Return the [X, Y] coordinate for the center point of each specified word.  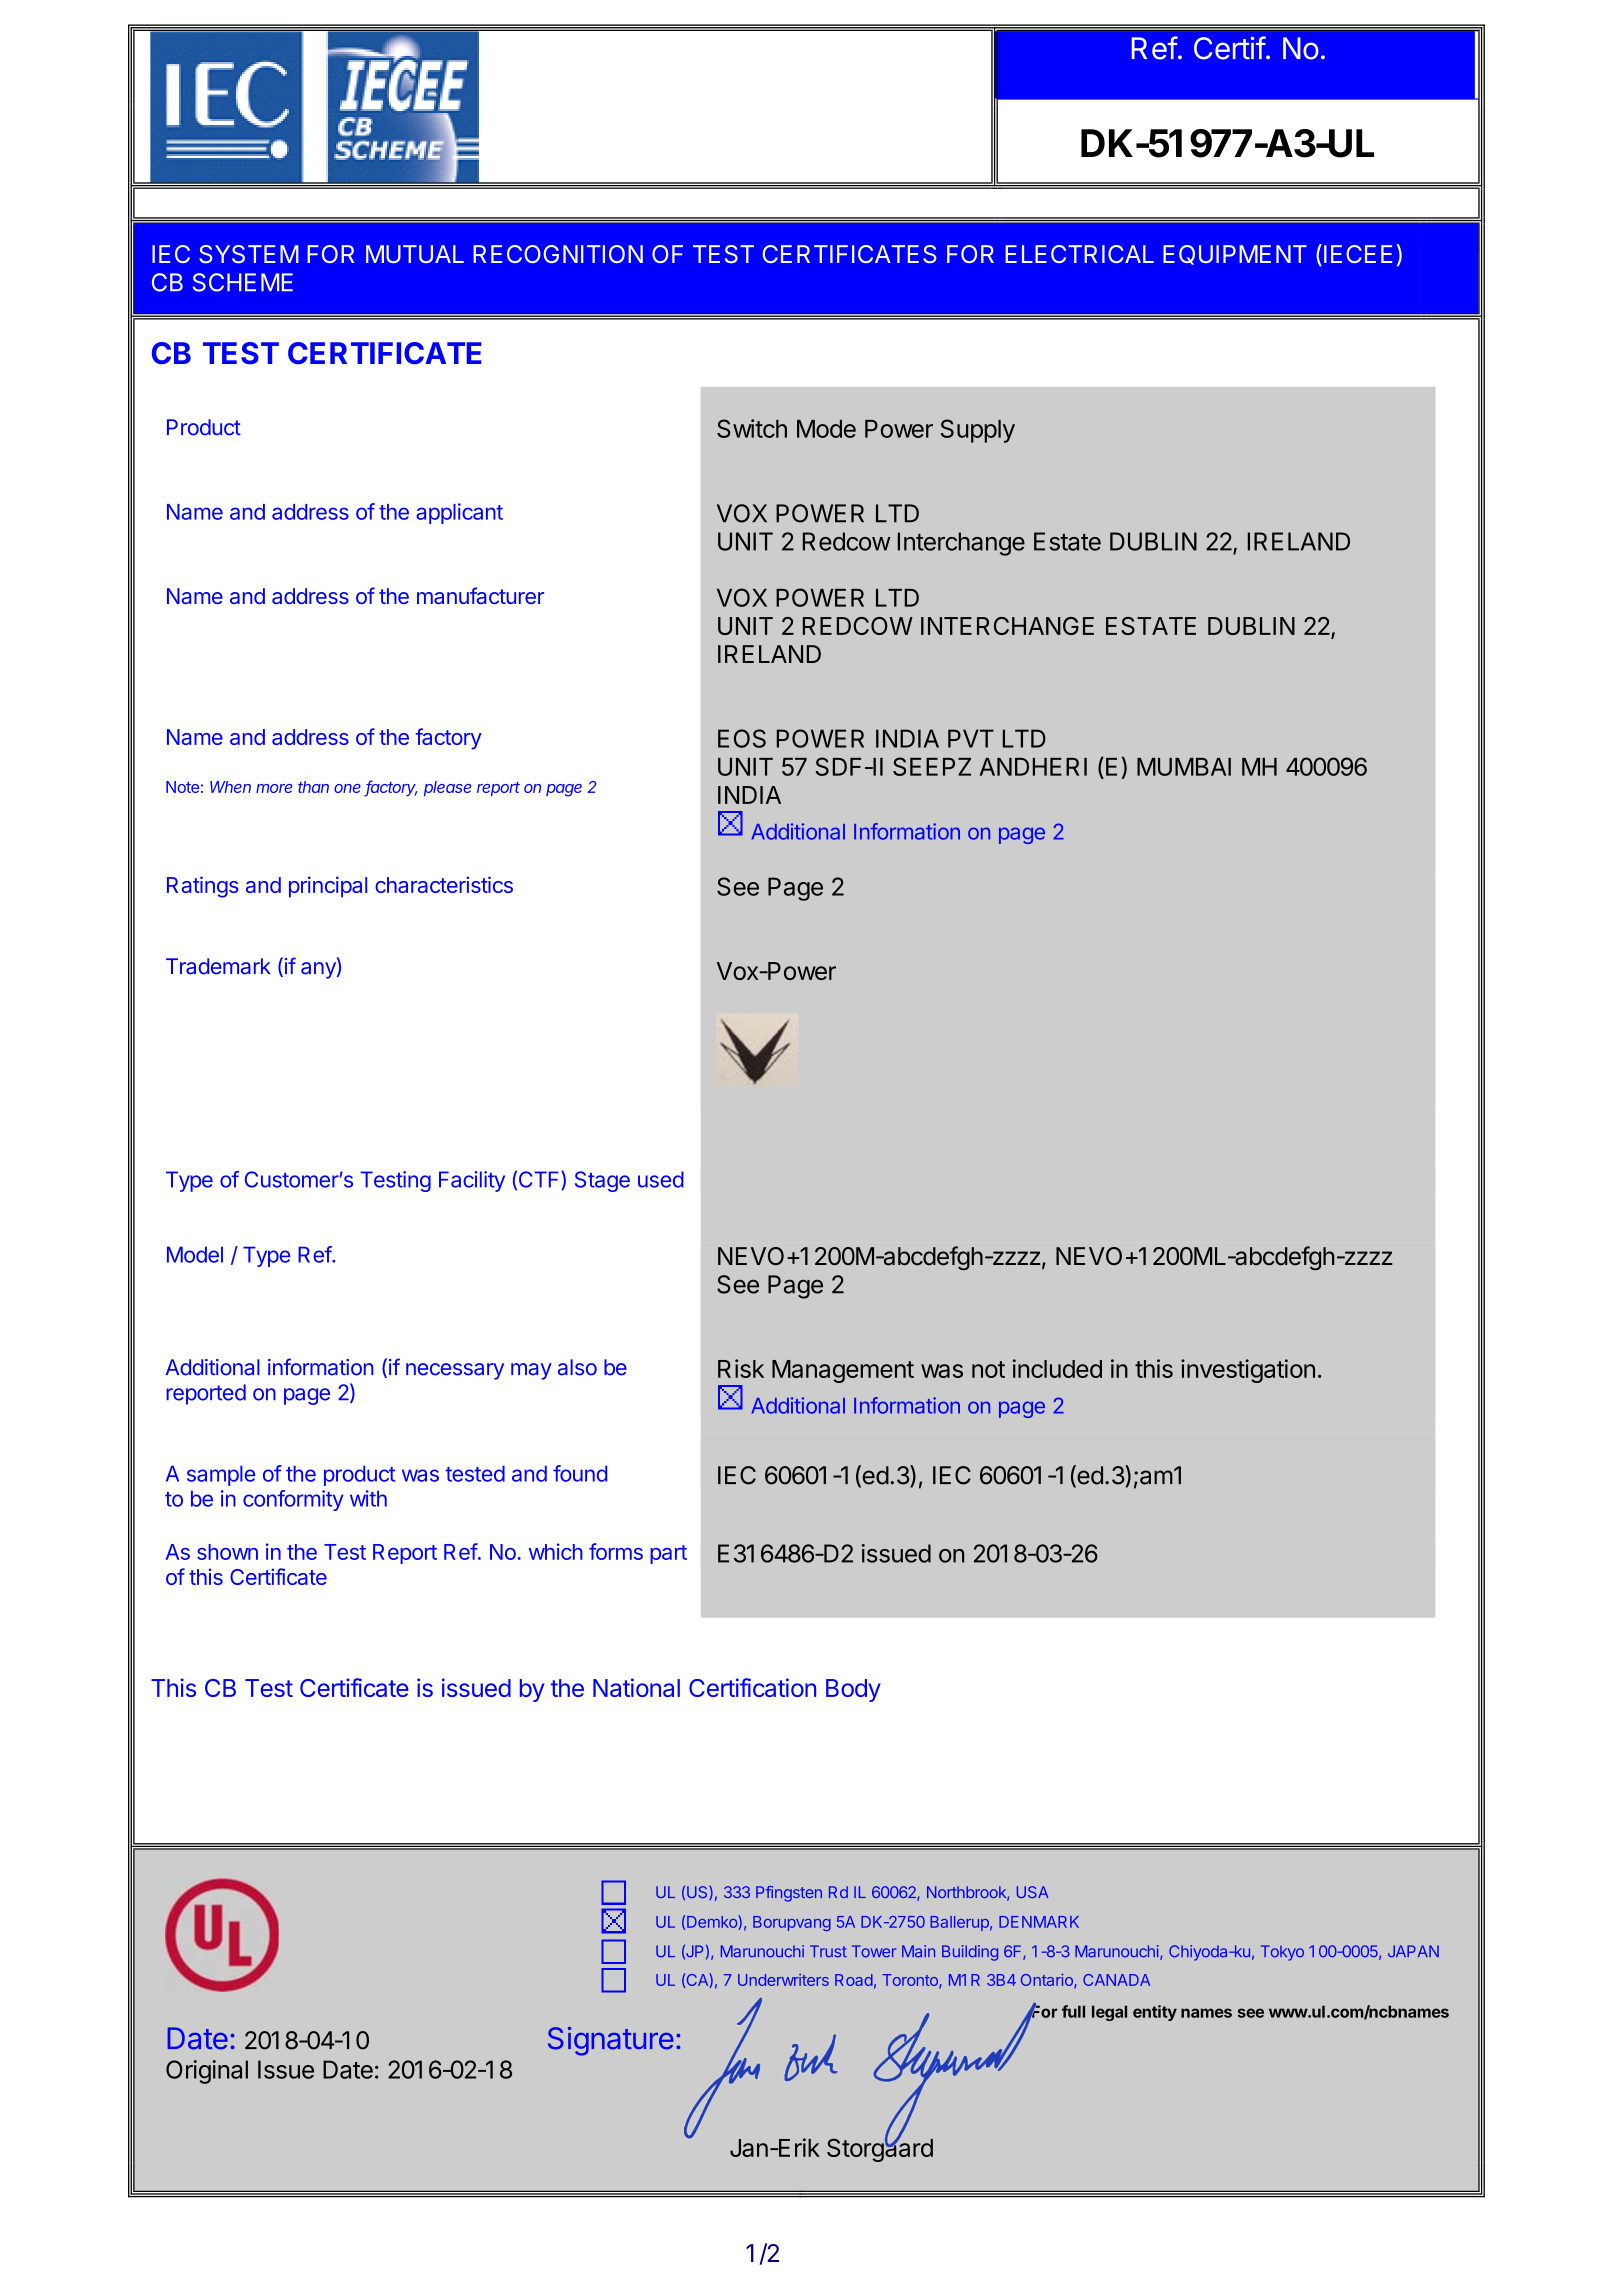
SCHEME [243, 282]
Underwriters [783, 1980]
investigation [1248, 1371]
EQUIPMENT [1235, 255]
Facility [472, 1181]
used [661, 1179]
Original [207, 2072]
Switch [752, 428]
